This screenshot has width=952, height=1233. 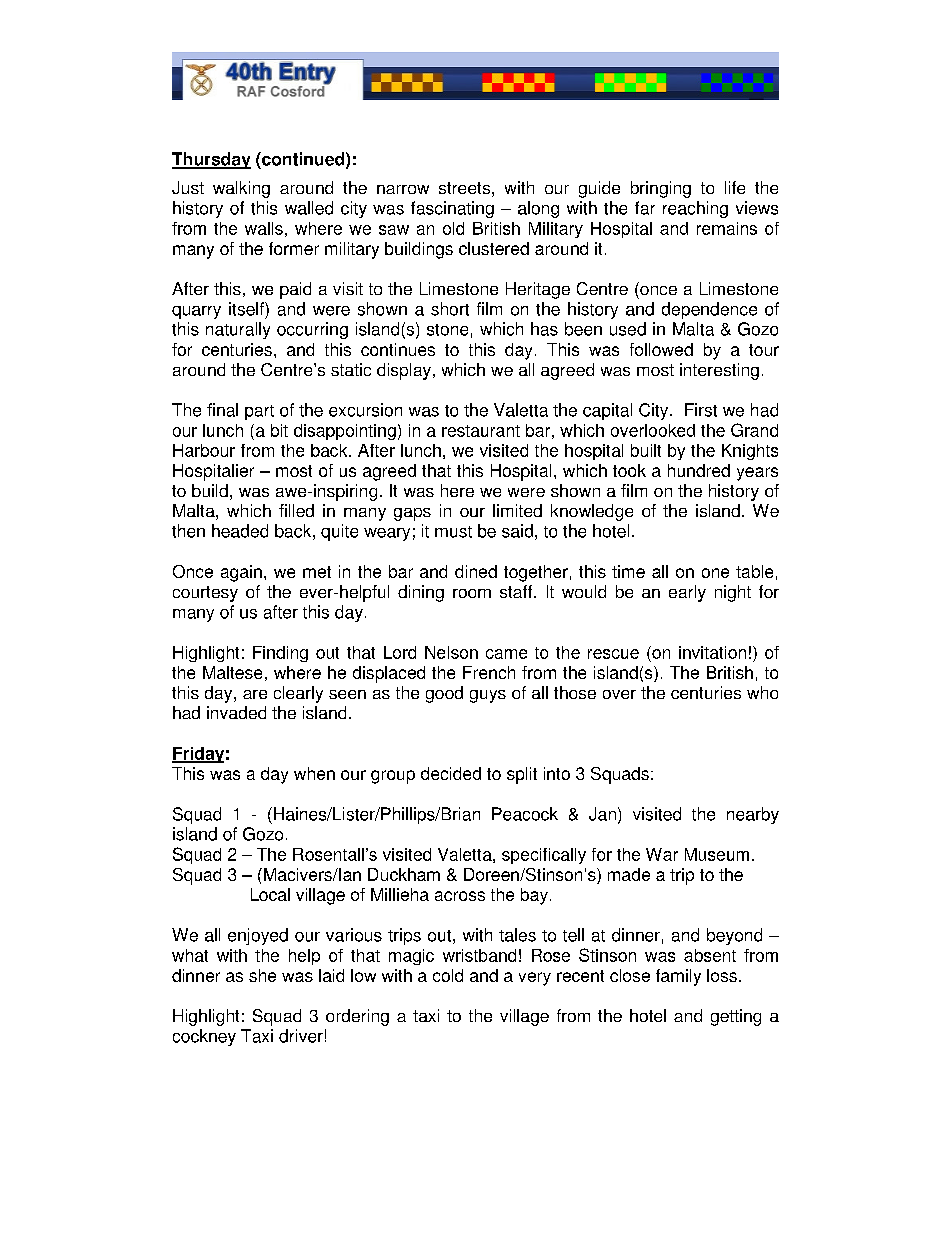 What do you see at coordinates (241, 189) in the screenshot?
I see `walking` at bounding box center [241, 189].
